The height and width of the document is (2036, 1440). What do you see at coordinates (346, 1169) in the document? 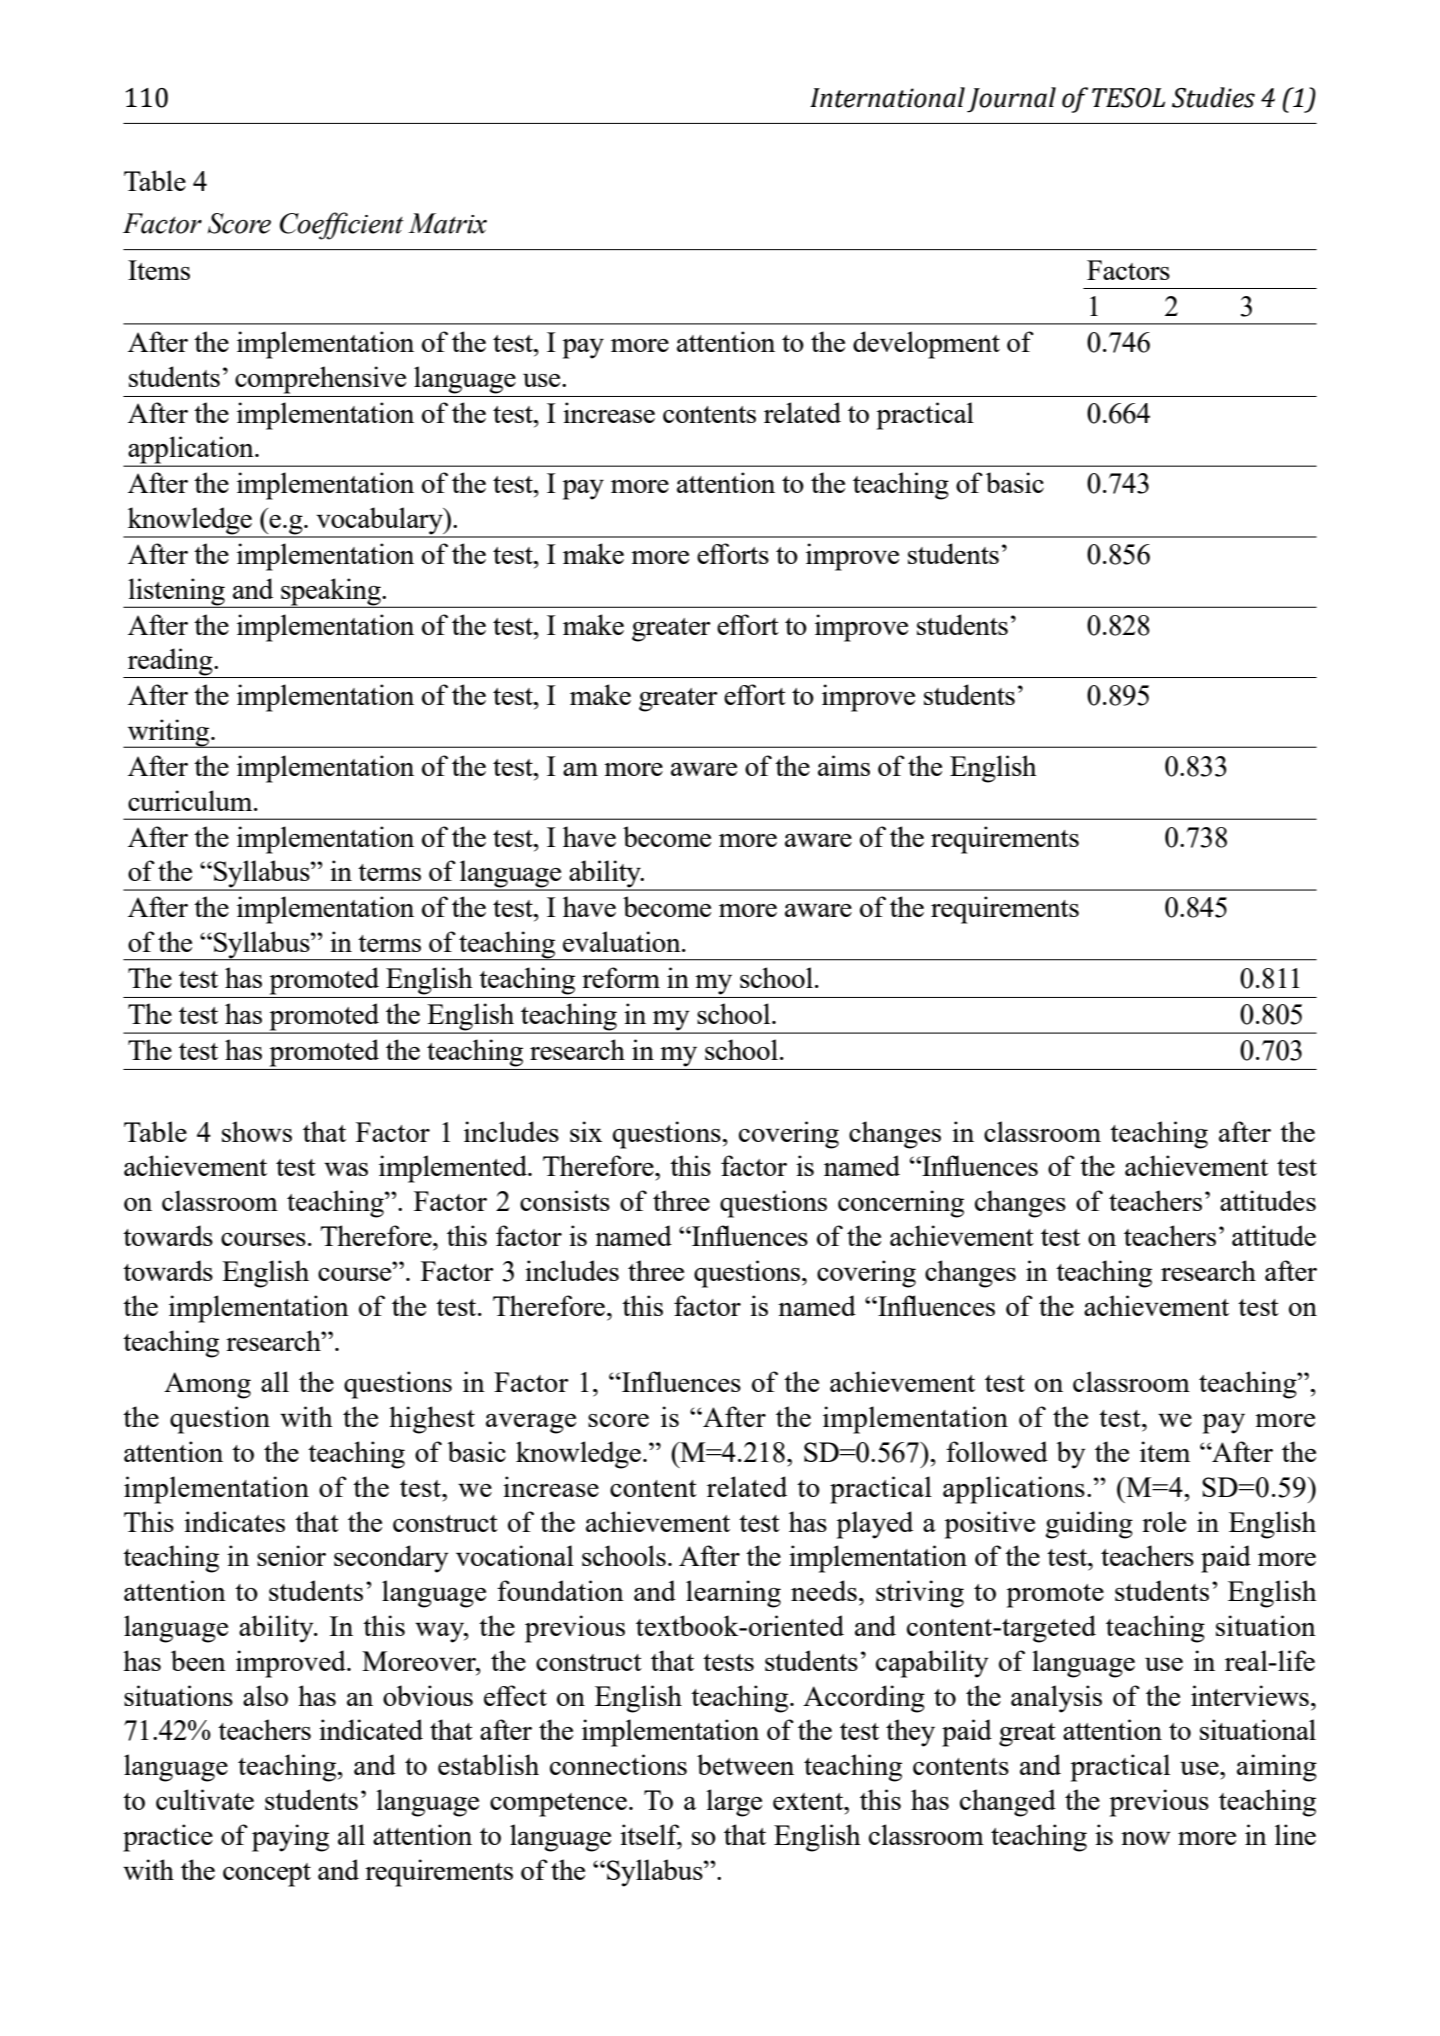
I see `was` at bounding box center [346, 1169].
